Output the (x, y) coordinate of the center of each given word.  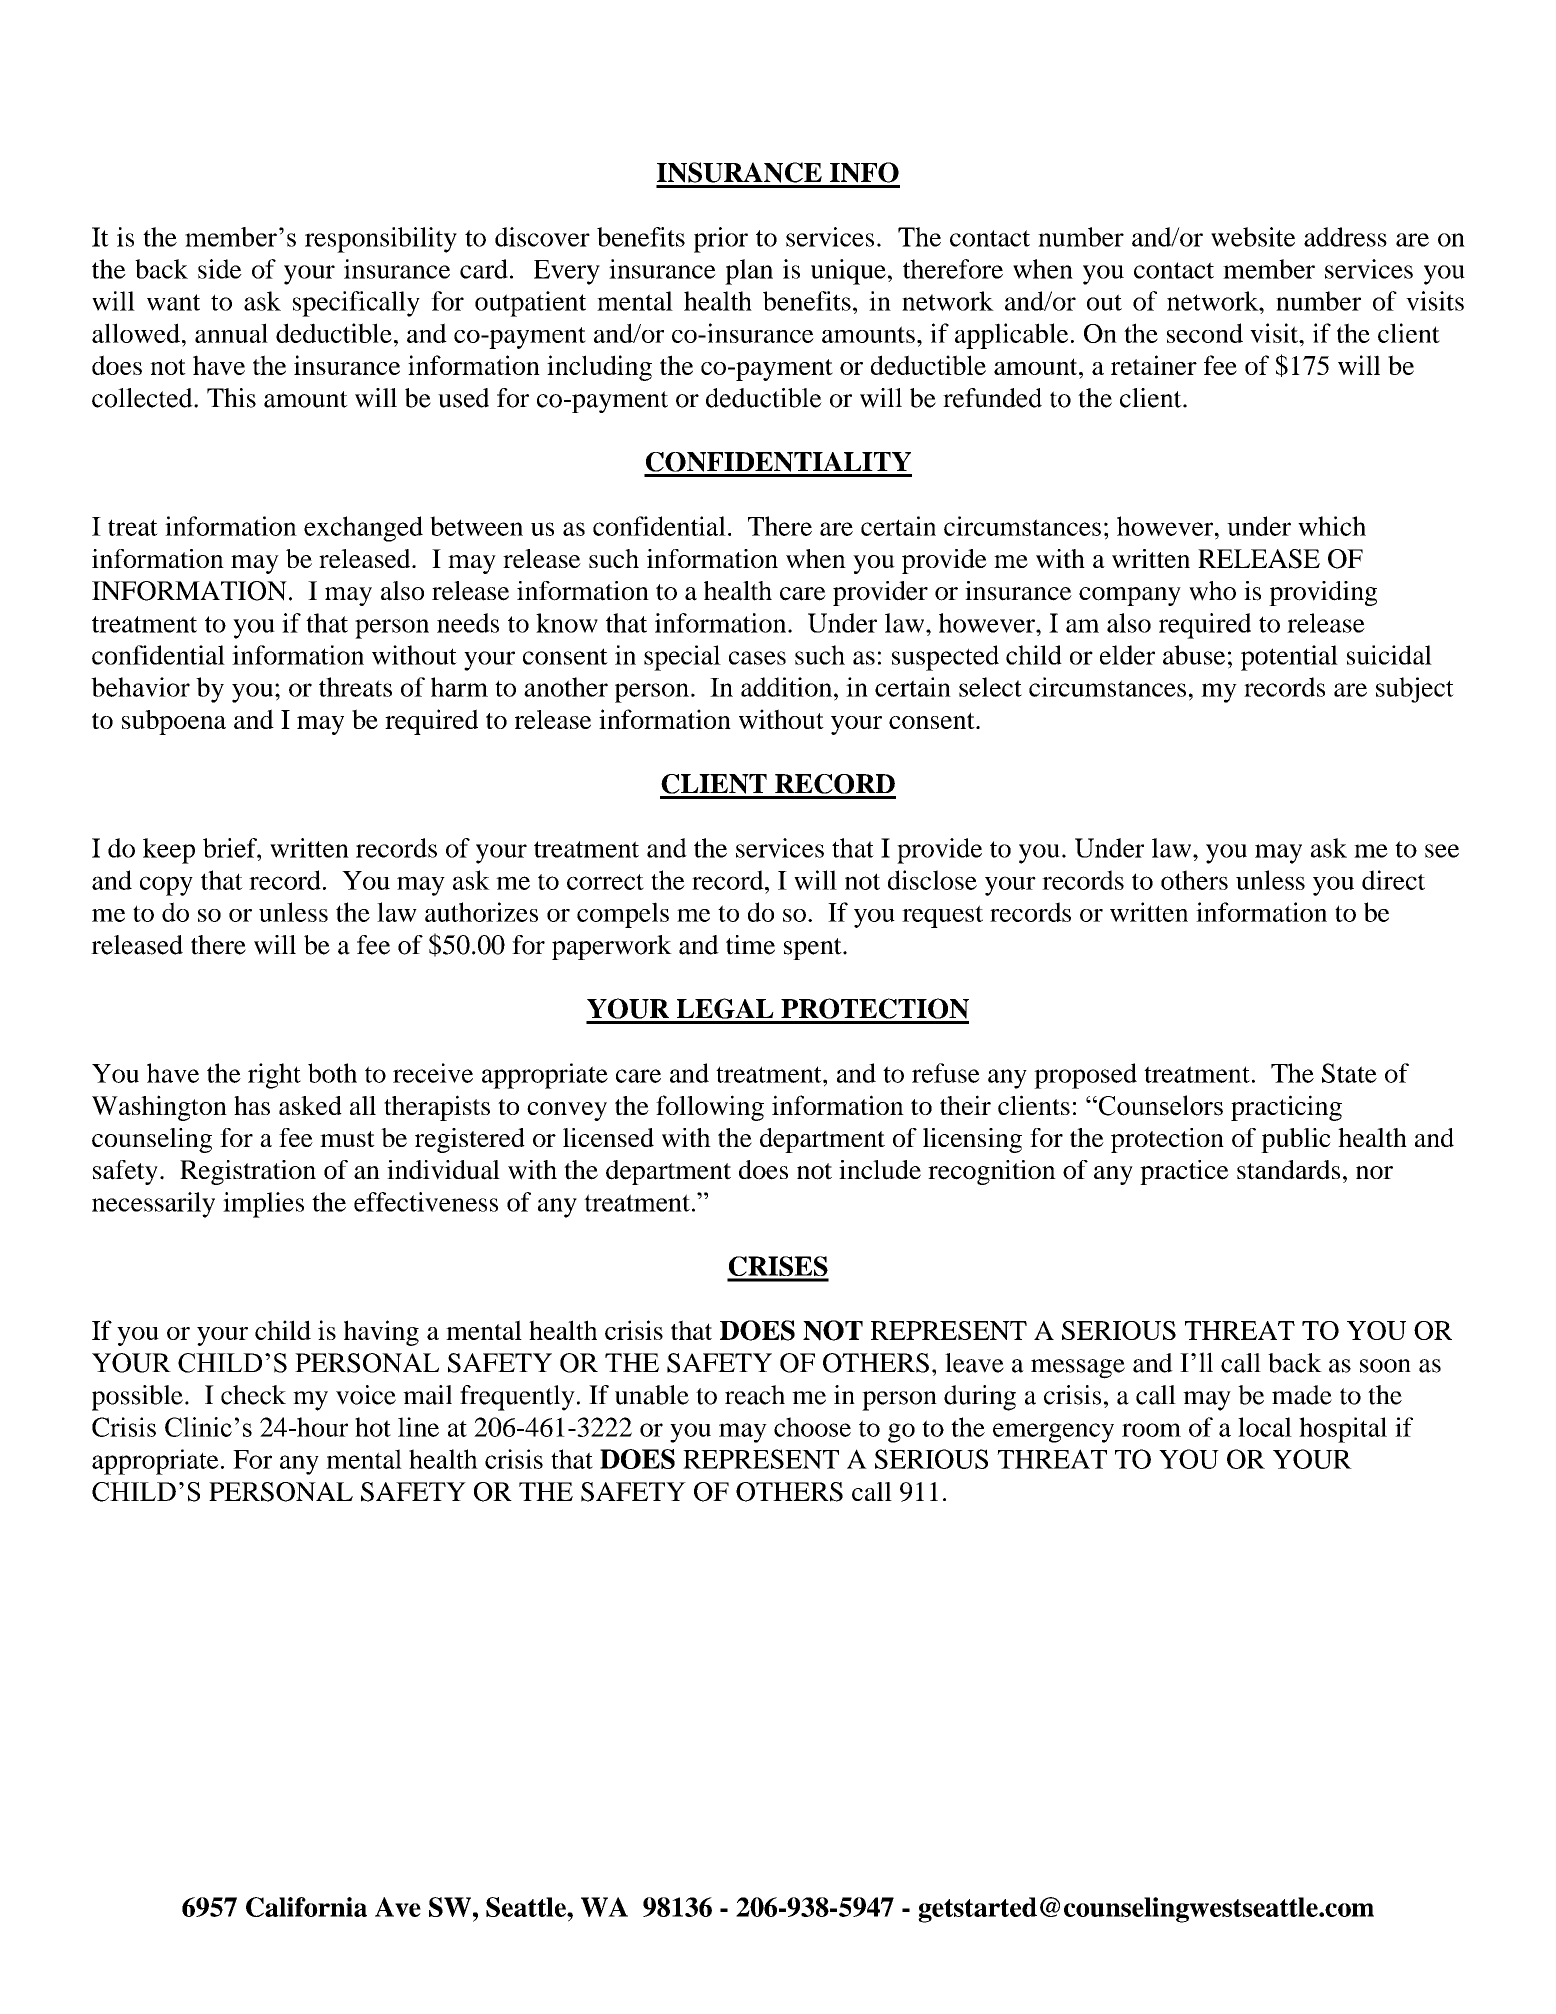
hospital (1343, 1430)
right (274, 1076)
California (306, 1907)
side (220, 269)
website (1253, 237)
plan (749, 272)
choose (812, 1427)
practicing (1286, 1108)
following (710, 1108)
